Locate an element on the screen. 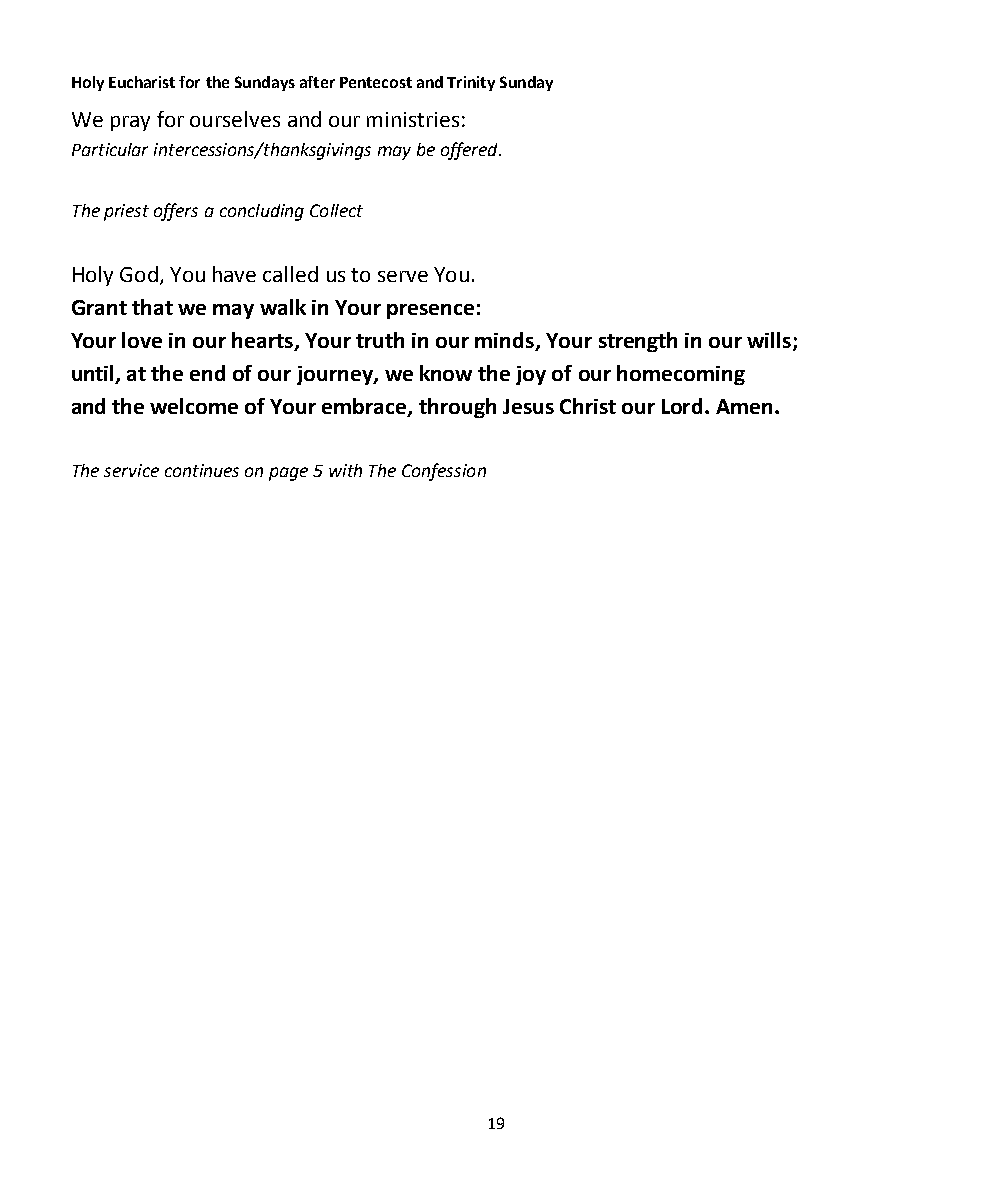  continues is located at coordinates (202, 470).
